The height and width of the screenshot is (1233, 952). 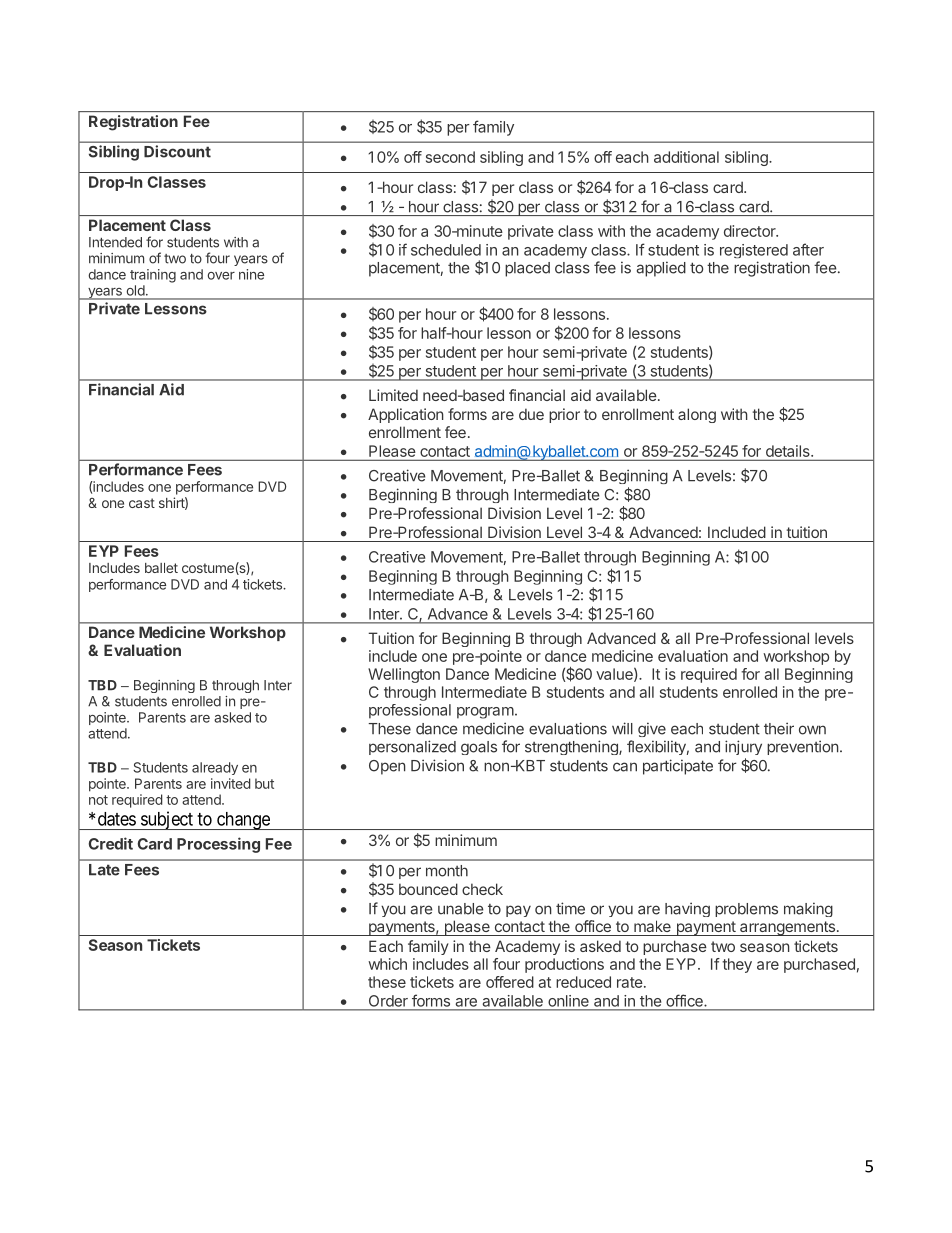 I want to click on Wellington, so click(x=404, y=675).
